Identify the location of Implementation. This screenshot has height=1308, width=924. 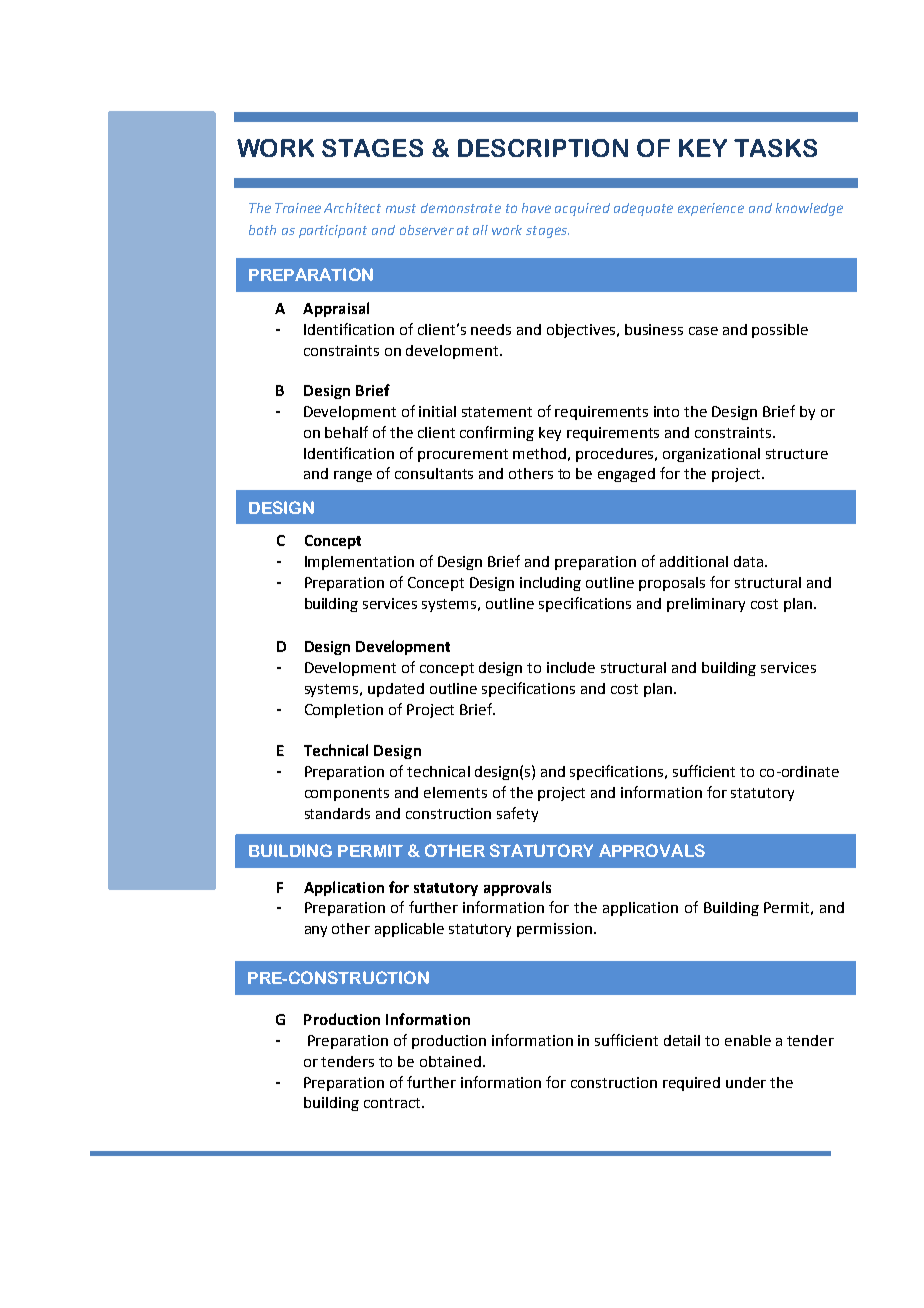
(359, 563).
